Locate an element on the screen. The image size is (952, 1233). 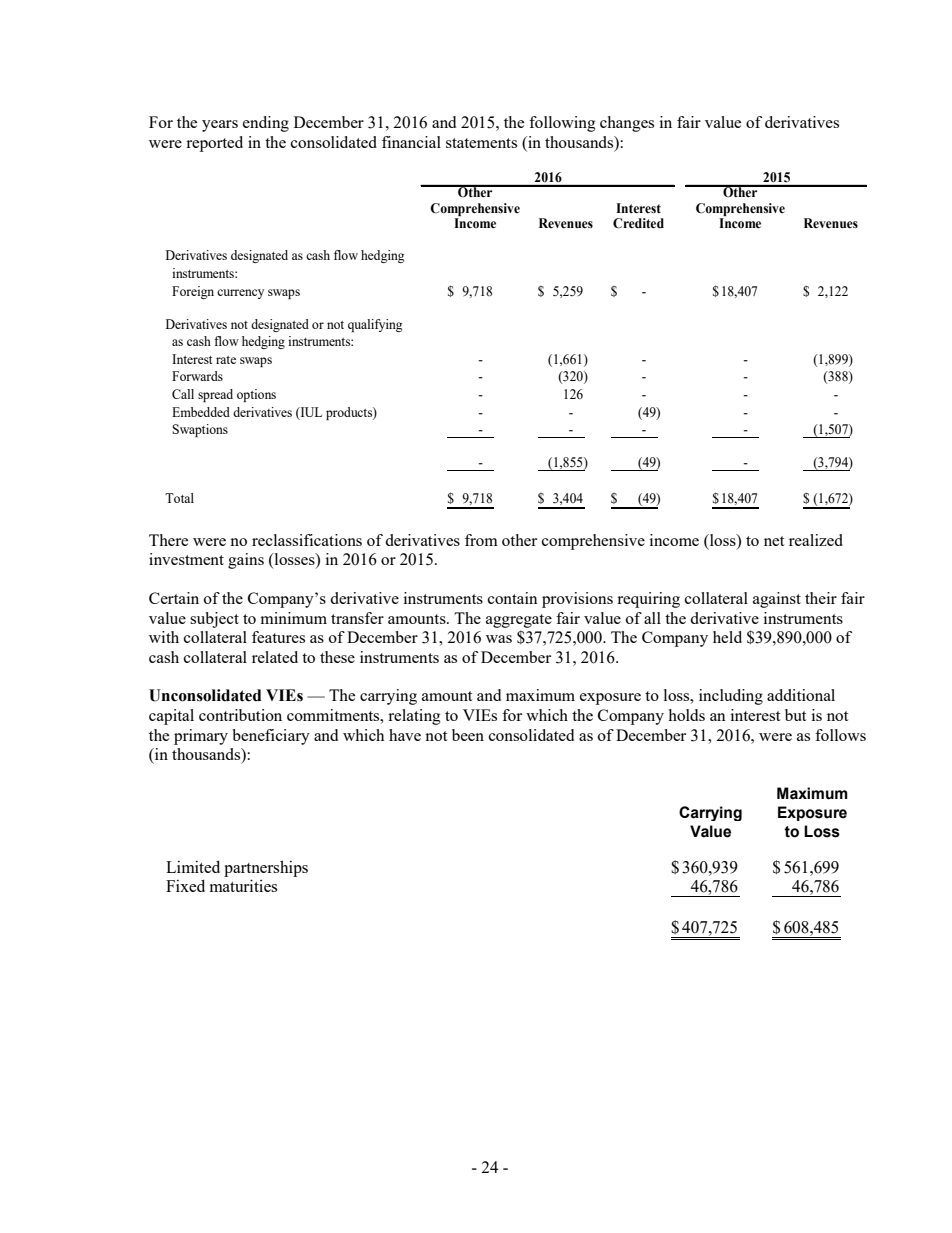
Credited is located at coordinates (638, 223).
